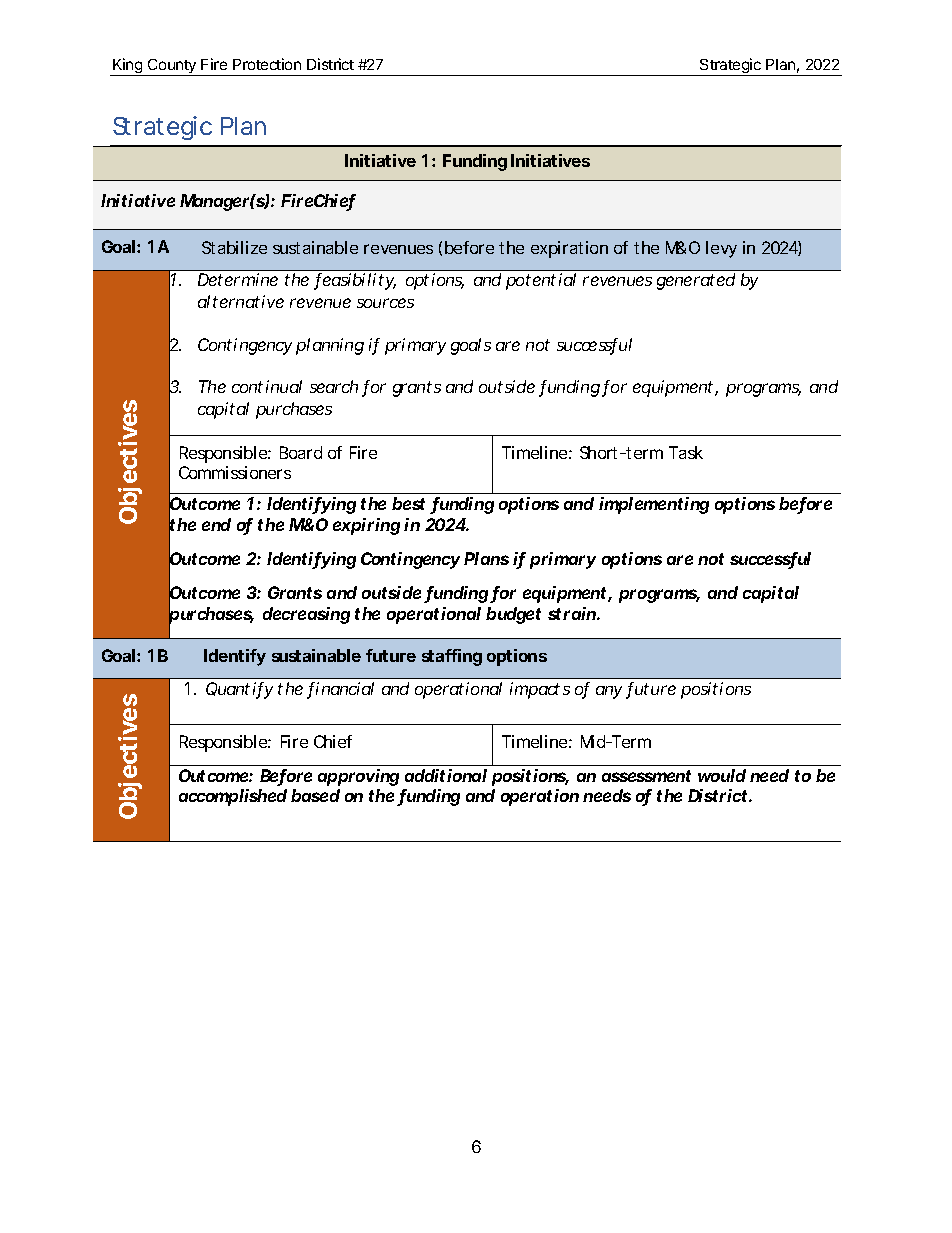 The image size is (952, 1233). Describe the element at coordinates (235, 472) in the screenshot. I see `Commissioners` at that location.
